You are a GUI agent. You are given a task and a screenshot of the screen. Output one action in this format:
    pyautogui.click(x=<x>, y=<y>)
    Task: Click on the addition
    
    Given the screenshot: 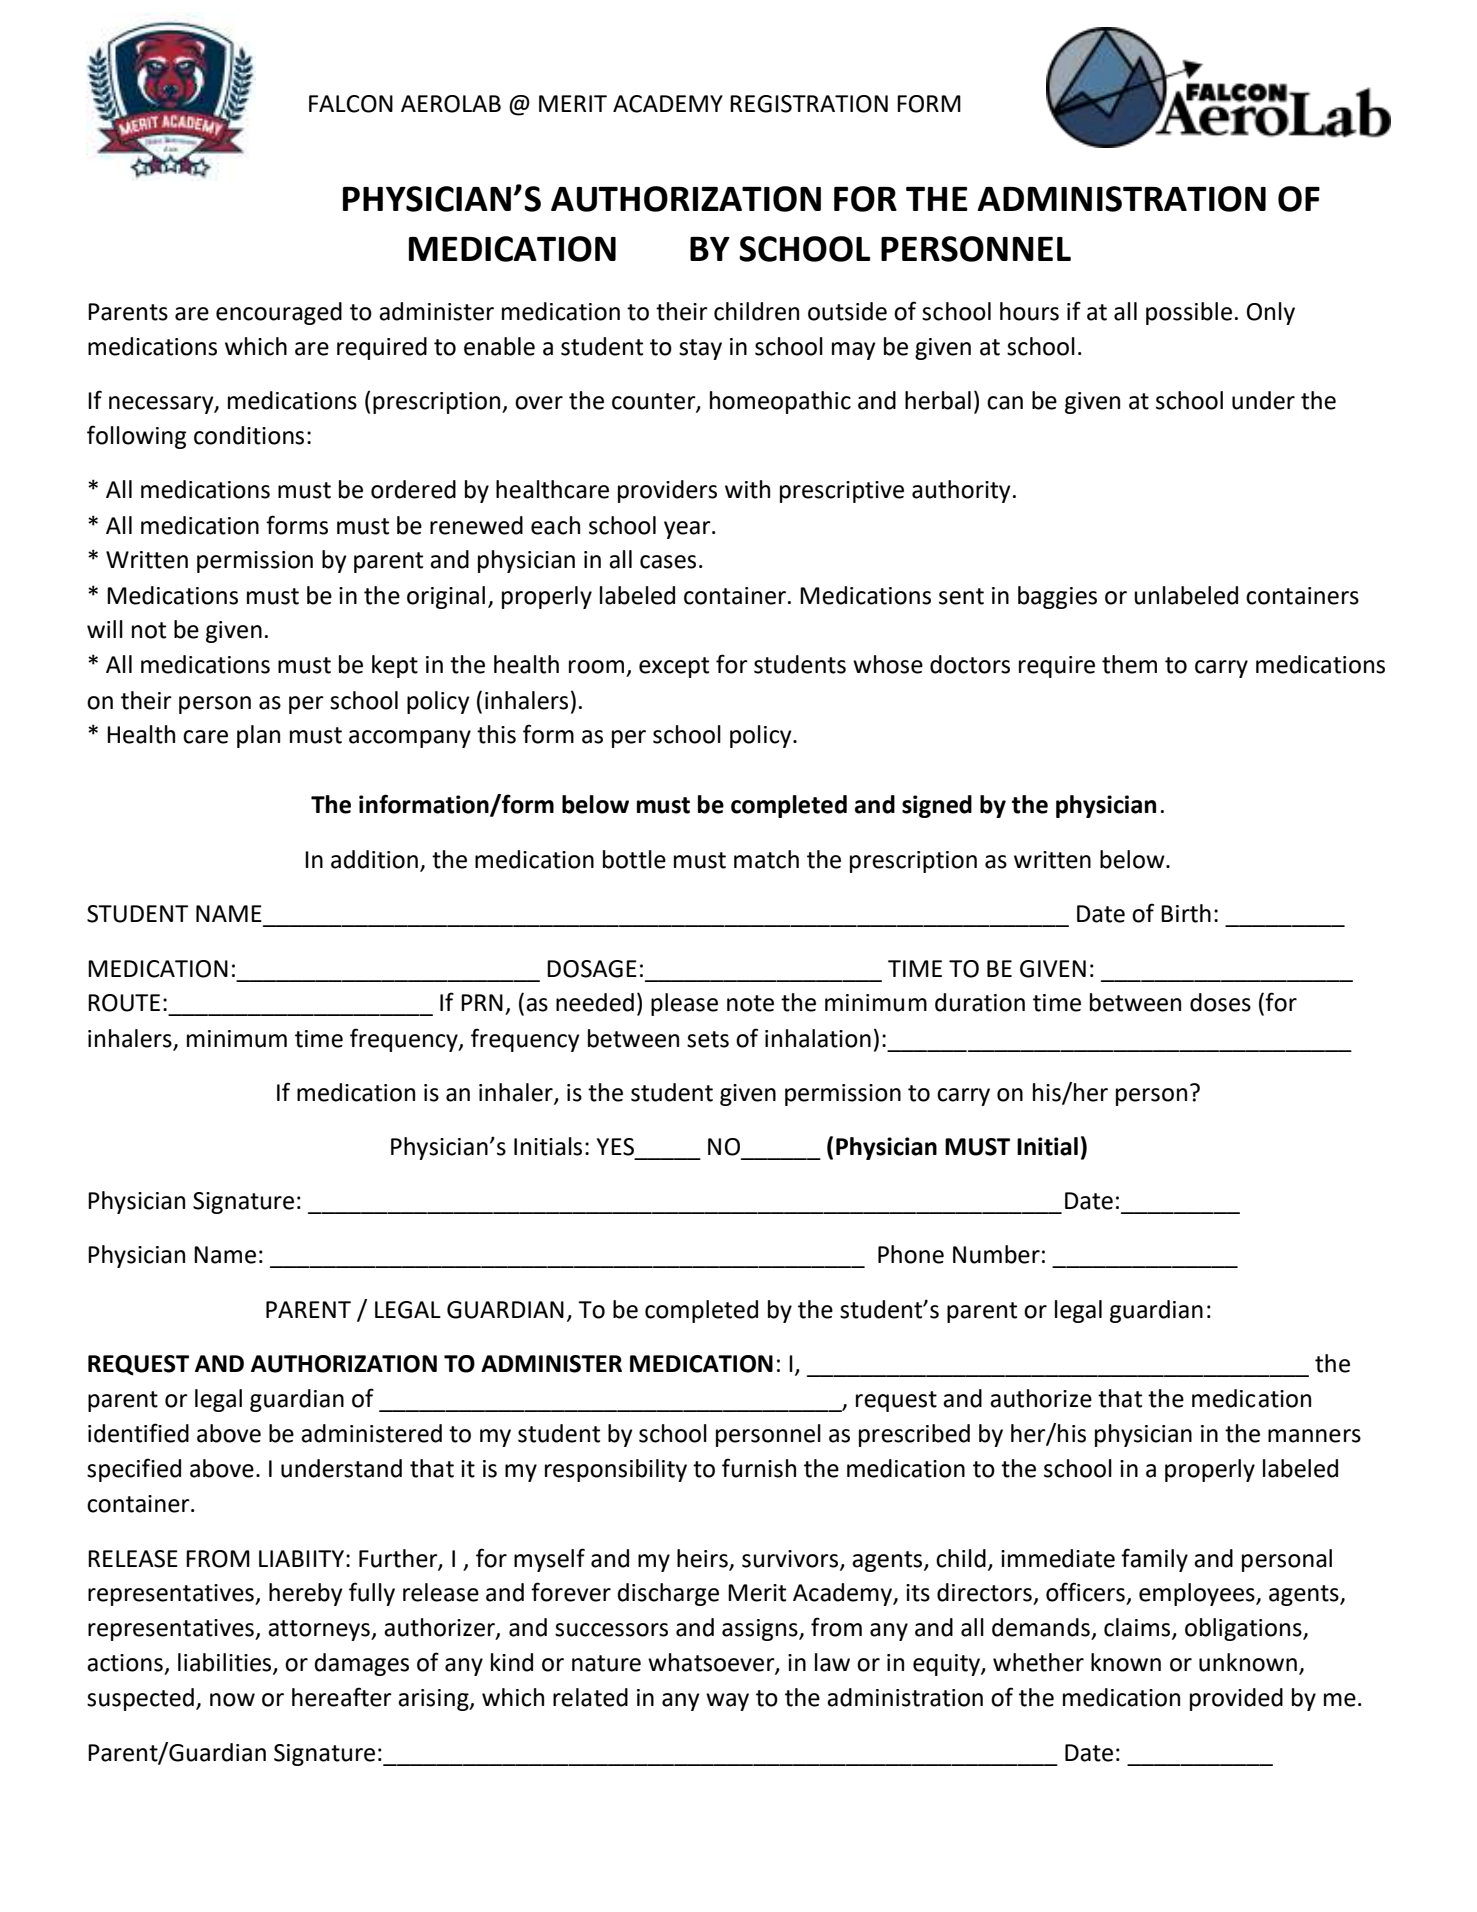 What is the action you would take?
    pyautogui.click(x=374, y=859)
